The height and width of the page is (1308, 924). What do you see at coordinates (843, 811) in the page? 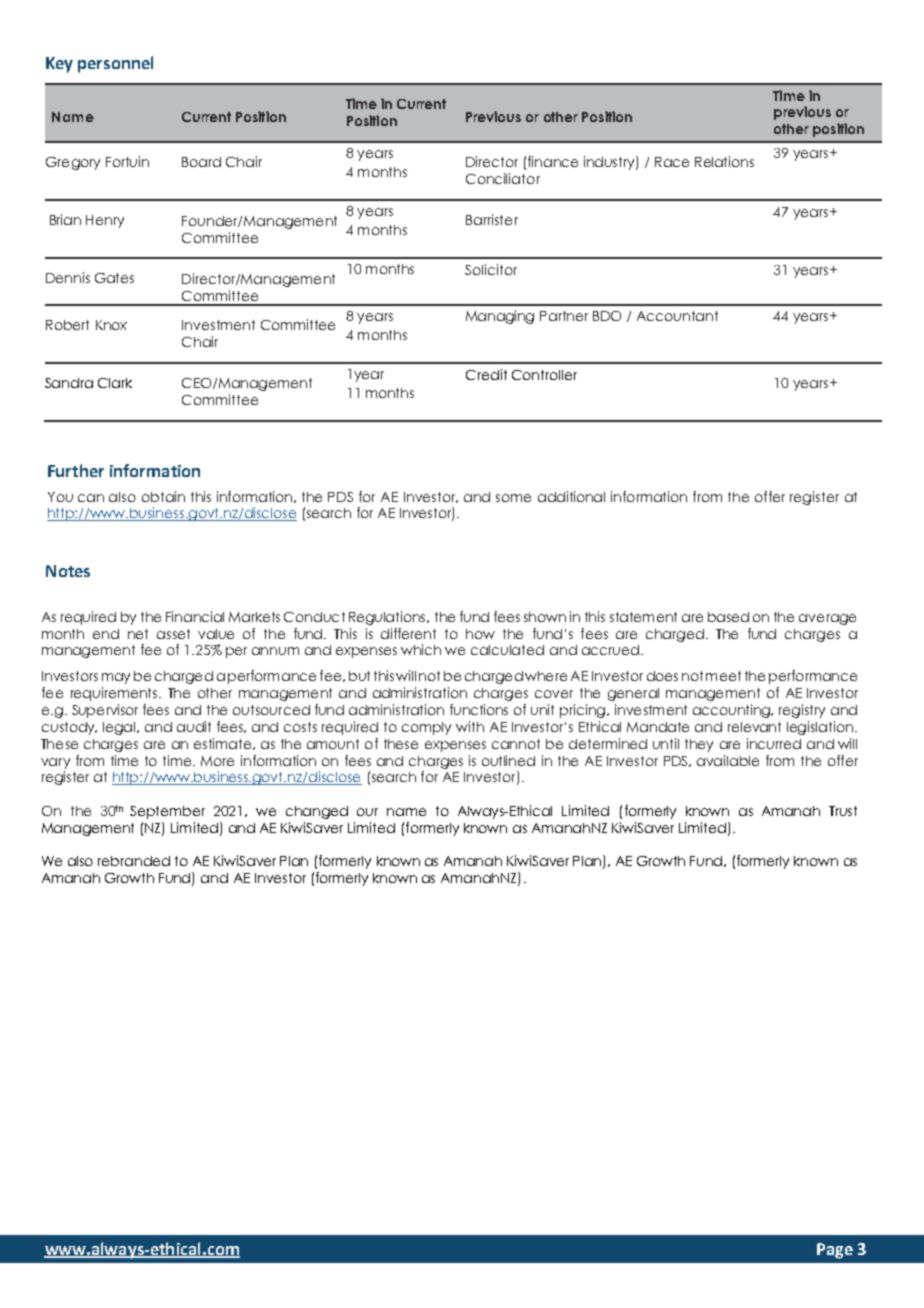
I see `Trust` at bounding box center [843, 811].
